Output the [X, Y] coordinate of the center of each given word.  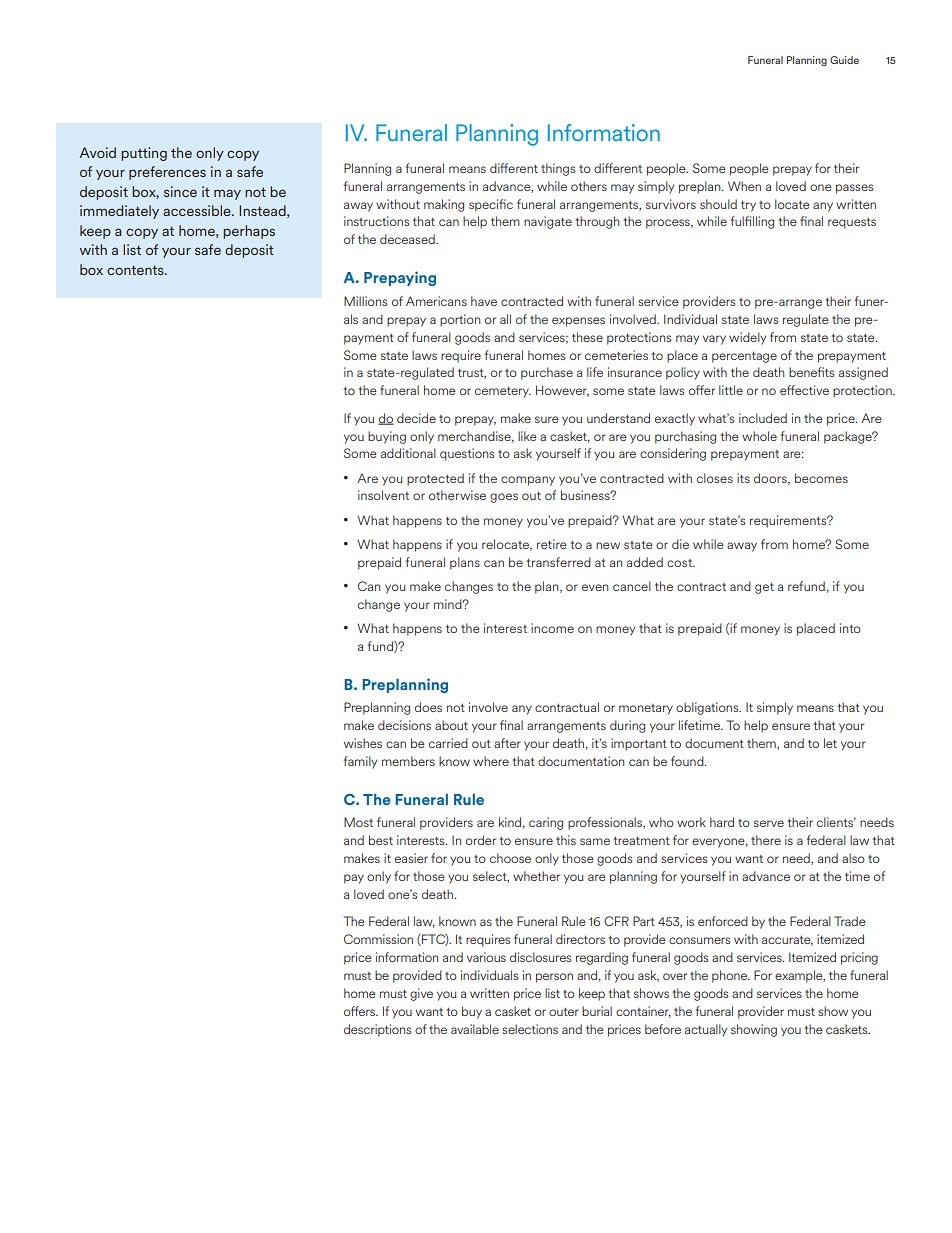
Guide [844, 60]
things [558, 169]
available [475, 1029]
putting [144, 154]
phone [730, 976]
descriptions [378, 1030]
